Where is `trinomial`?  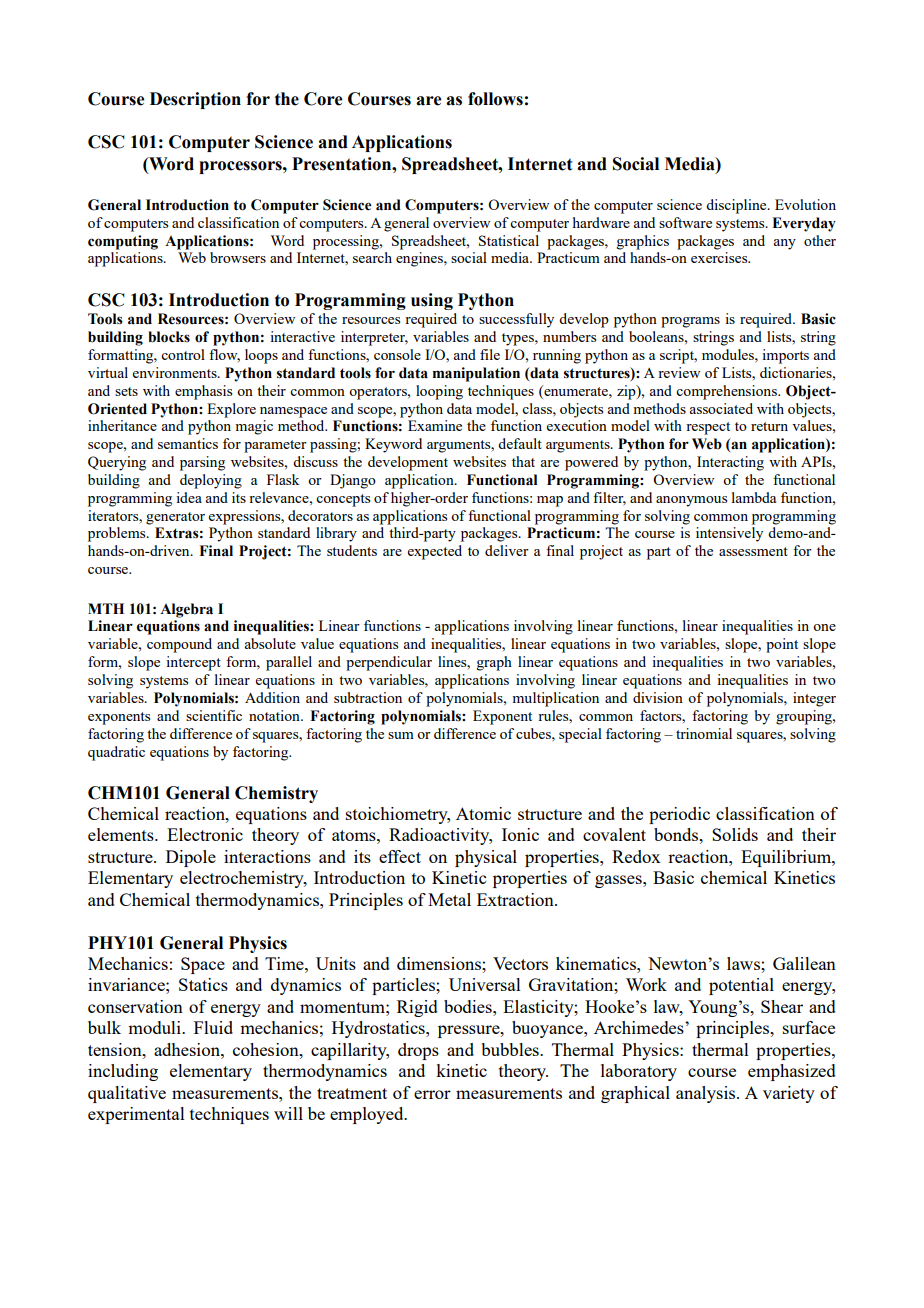
trinomial is located at coordinates (704, 733).
